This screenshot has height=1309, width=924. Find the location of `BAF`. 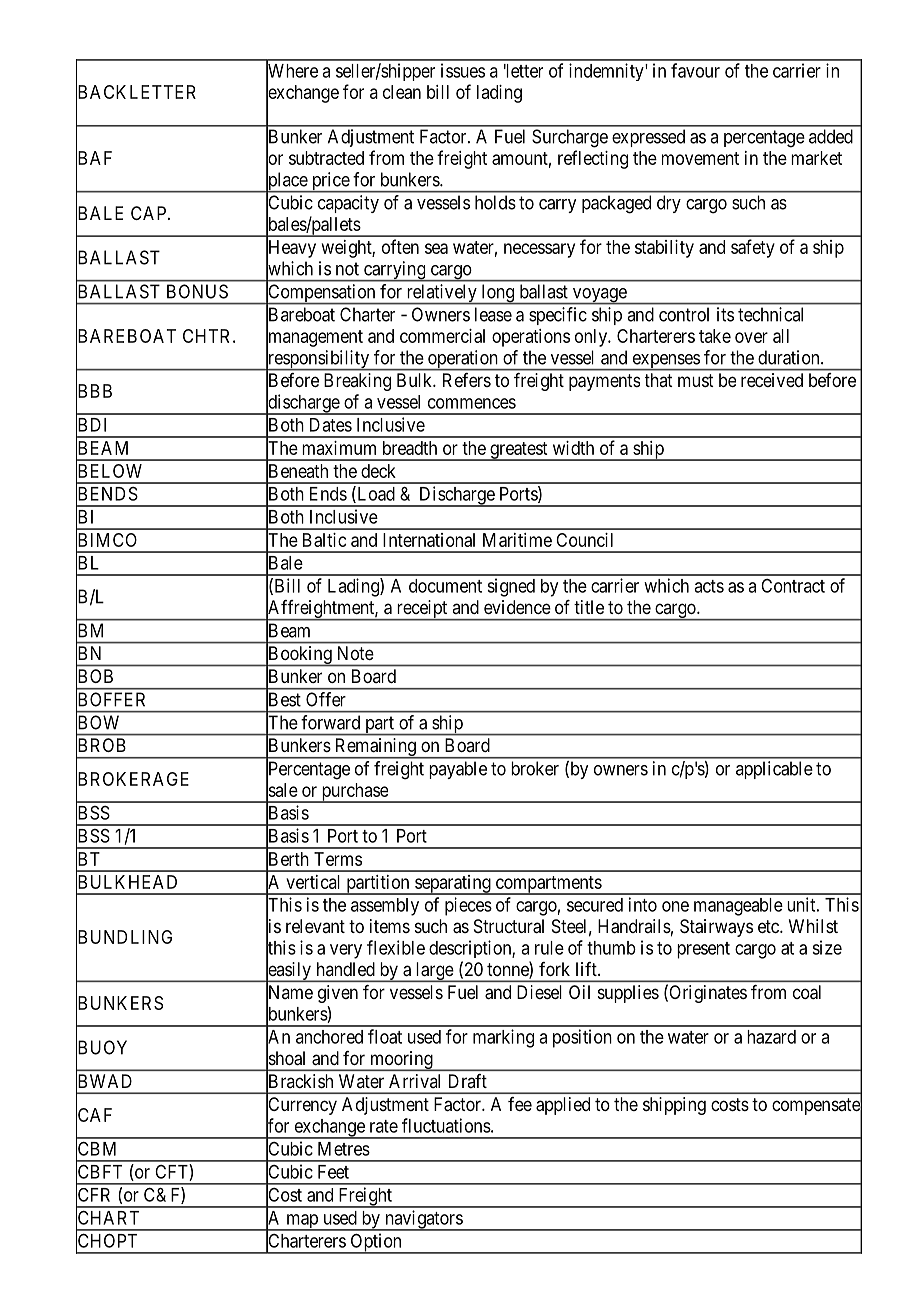

BAF is located at coordinates (94, 158).
